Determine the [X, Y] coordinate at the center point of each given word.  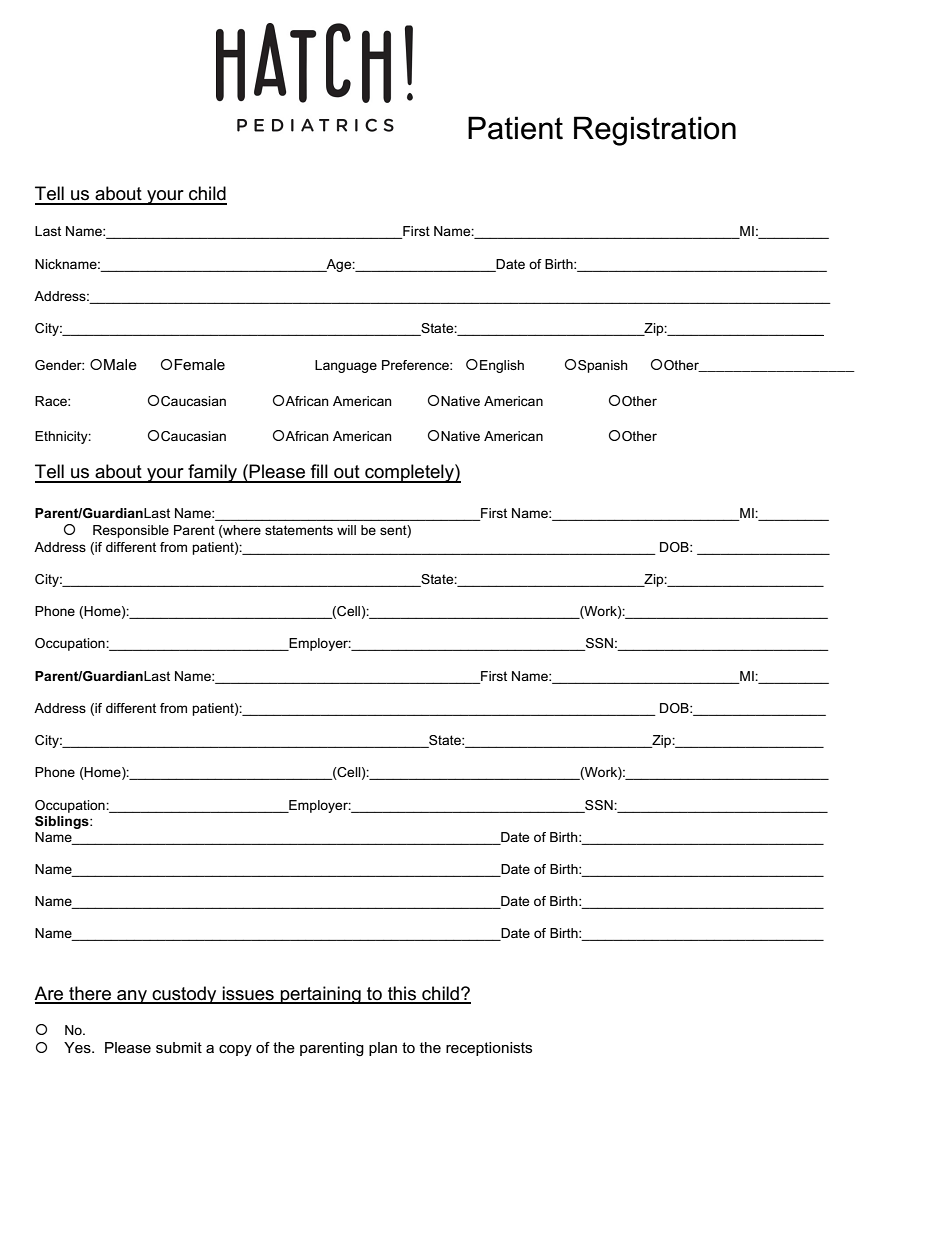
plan [383, 1049]
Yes [78, 1047]
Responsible [131, 531]
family [213, 473]
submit [179, 1047]
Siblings [63, 822]
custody [184, 995]
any [132, 997]
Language [346, 366]
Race [52, 401]
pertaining [321, 995]
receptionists [489, 1049]
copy [235, 1050]
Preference [416, 365]
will [346, 530]
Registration [655, 131]
